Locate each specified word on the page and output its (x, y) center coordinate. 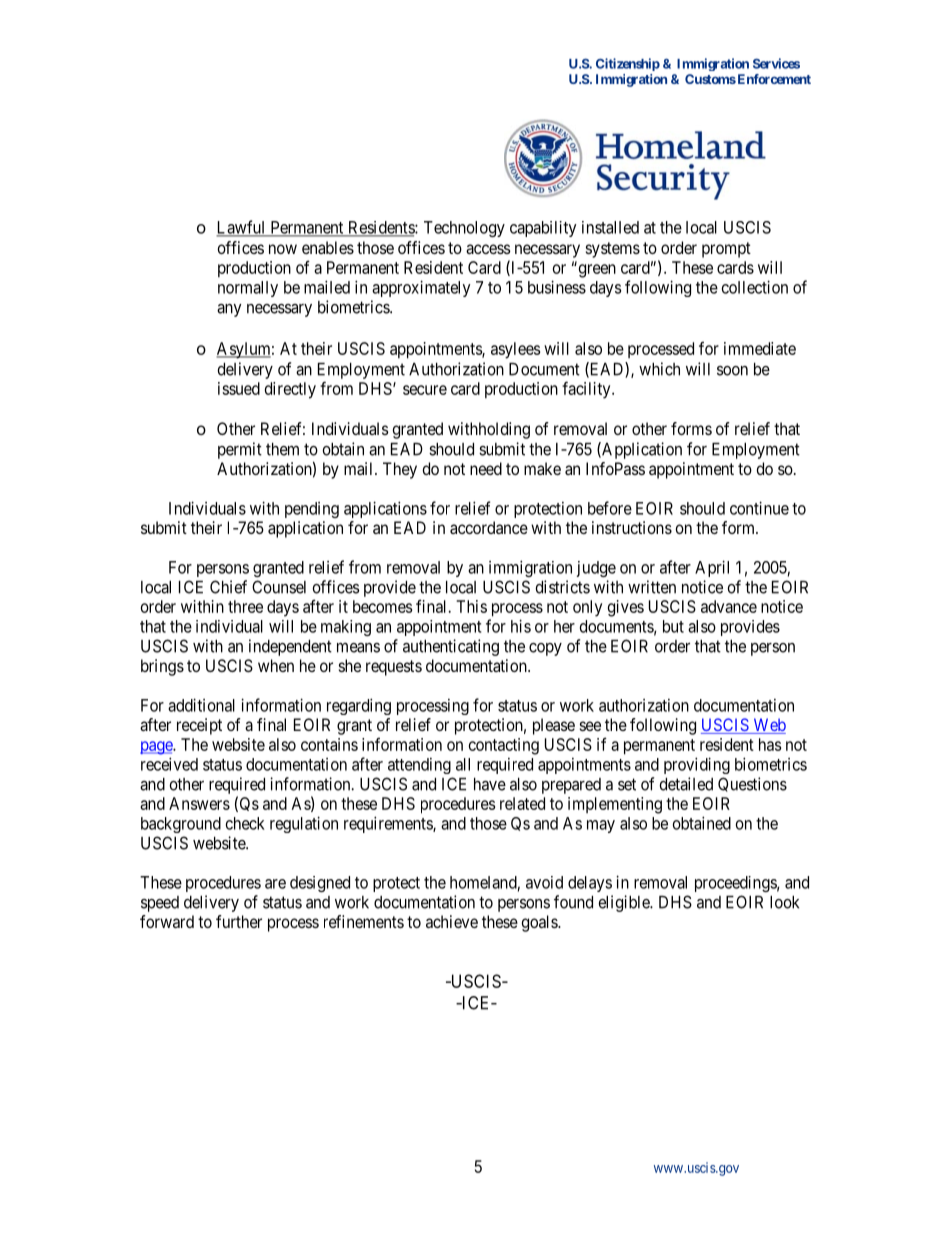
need (486, 468)
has (770, 744)
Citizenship (628, 64)
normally (248, 289)
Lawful (242, 228)
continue (759, 508)
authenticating (451, 647)
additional (201, 705)
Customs (710, 79)
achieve (452, 921)
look (784, 902)
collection (755, 287)
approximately (421, 288)
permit (240, 450)
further (239, 921)
